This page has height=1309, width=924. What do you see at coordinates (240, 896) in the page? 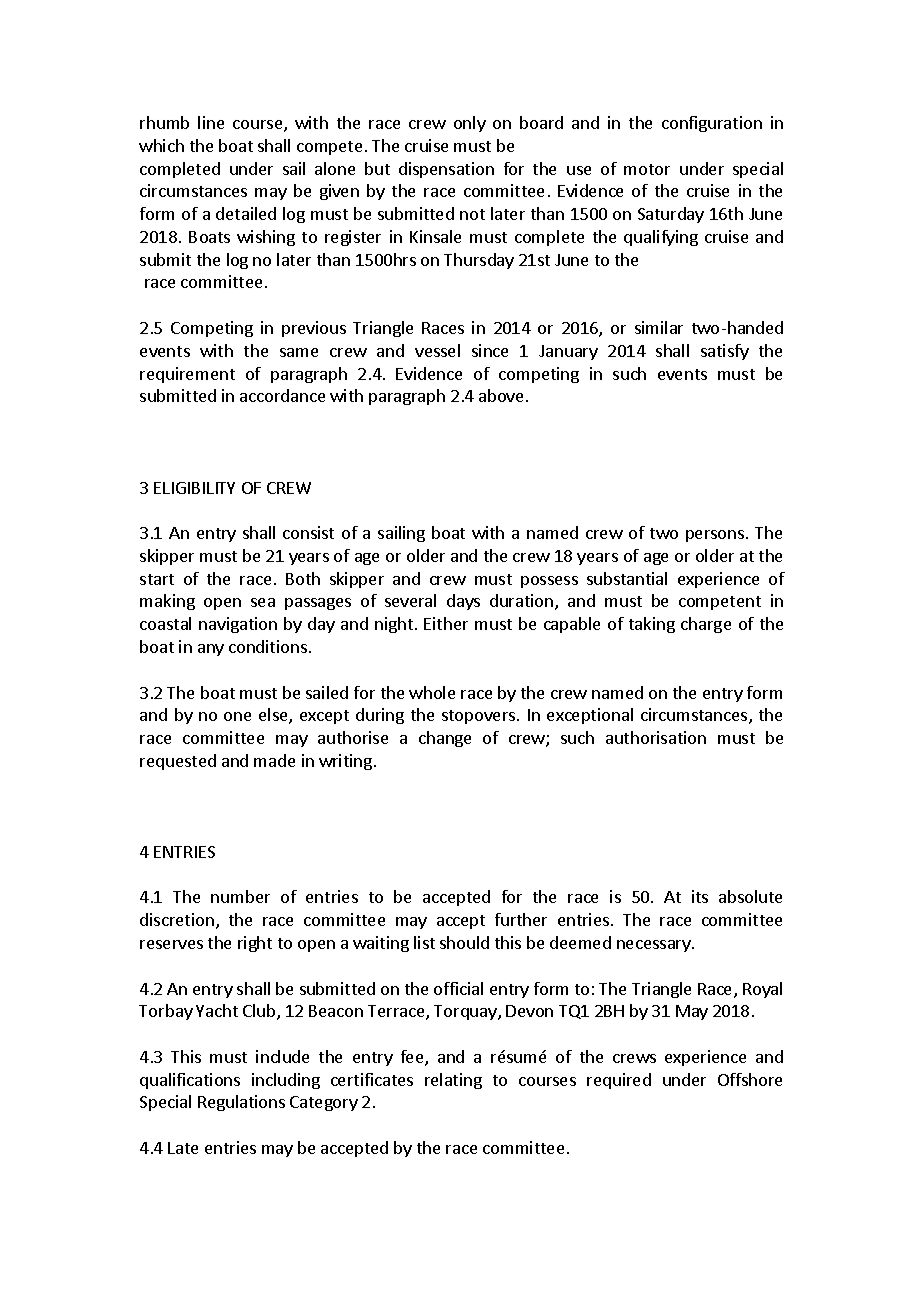
I see `number` at bounding box center [240, 896].
